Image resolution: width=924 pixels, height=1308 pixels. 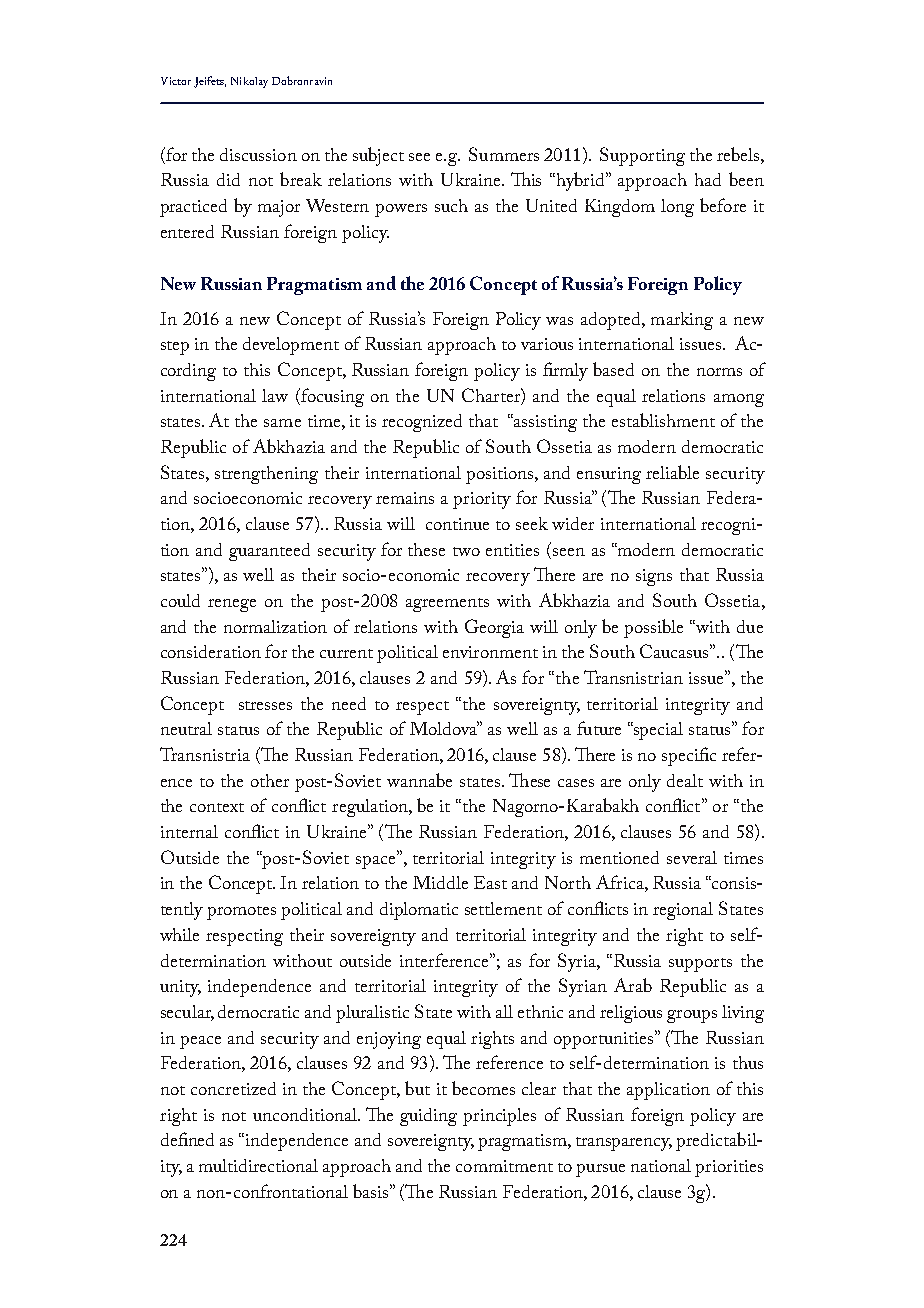 I want to click on guiding, so click(x=428, y=1117).
